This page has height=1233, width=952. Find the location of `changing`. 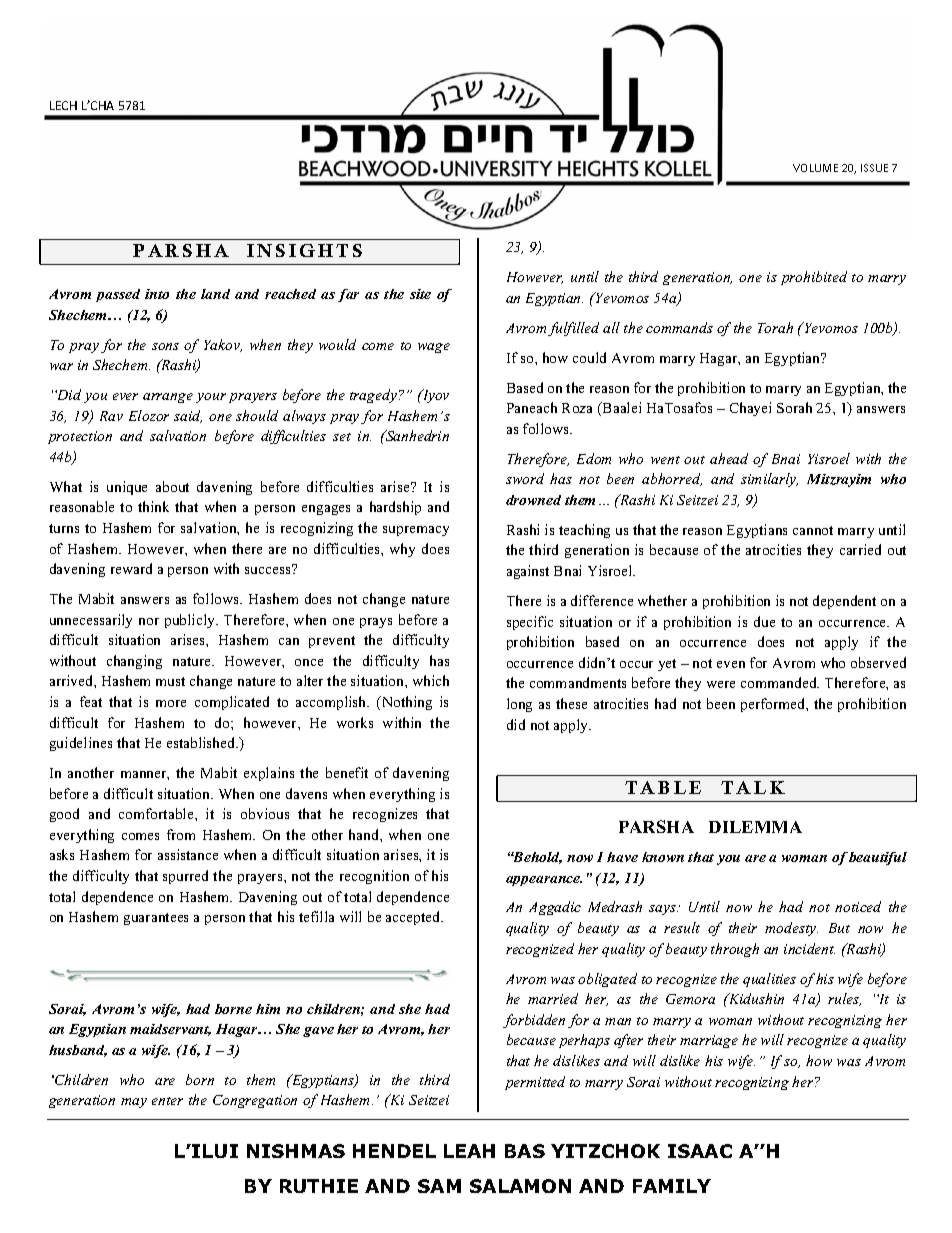

changing is located at coordinates (134, 662).
